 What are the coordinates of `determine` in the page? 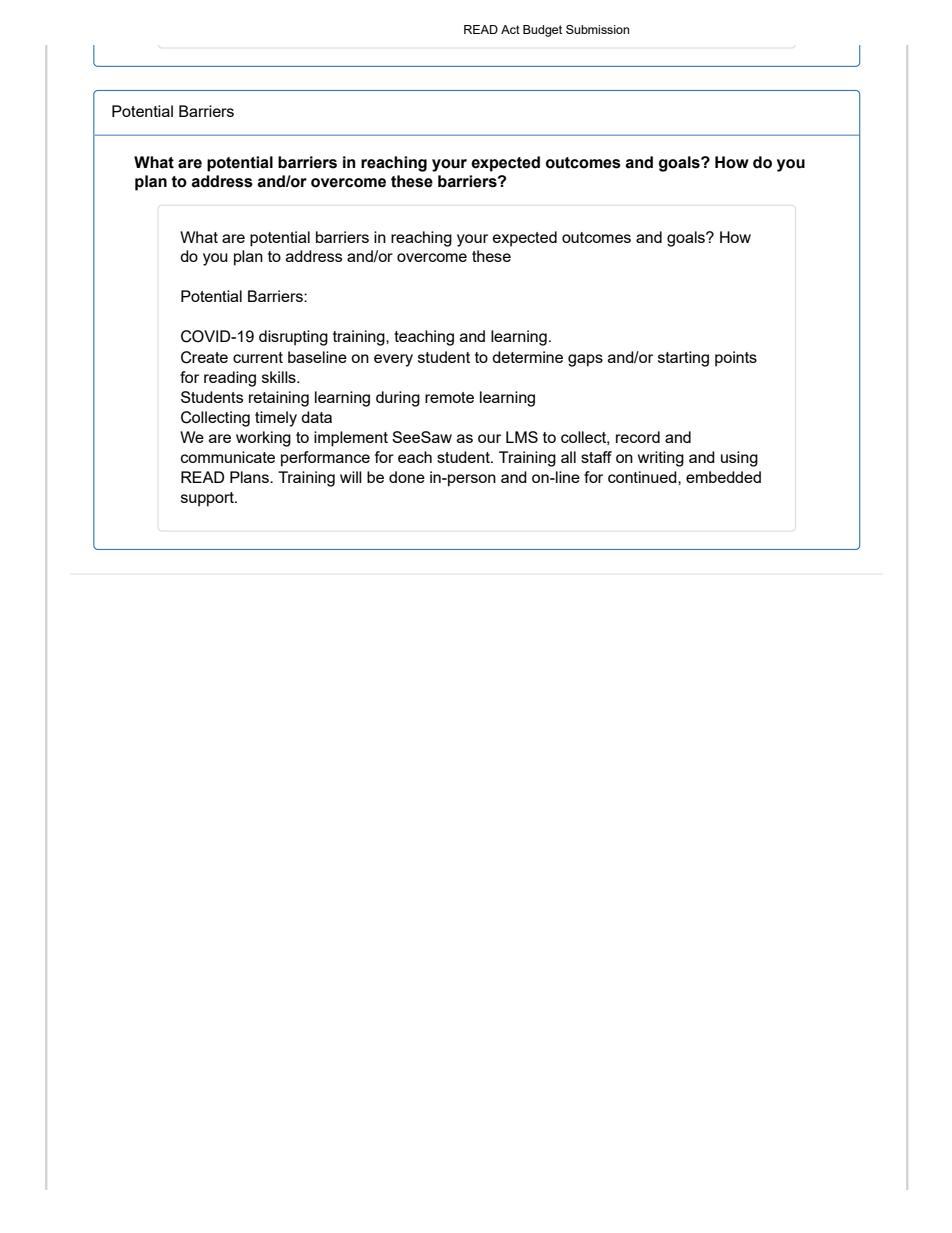 It's located at (527, 357).
